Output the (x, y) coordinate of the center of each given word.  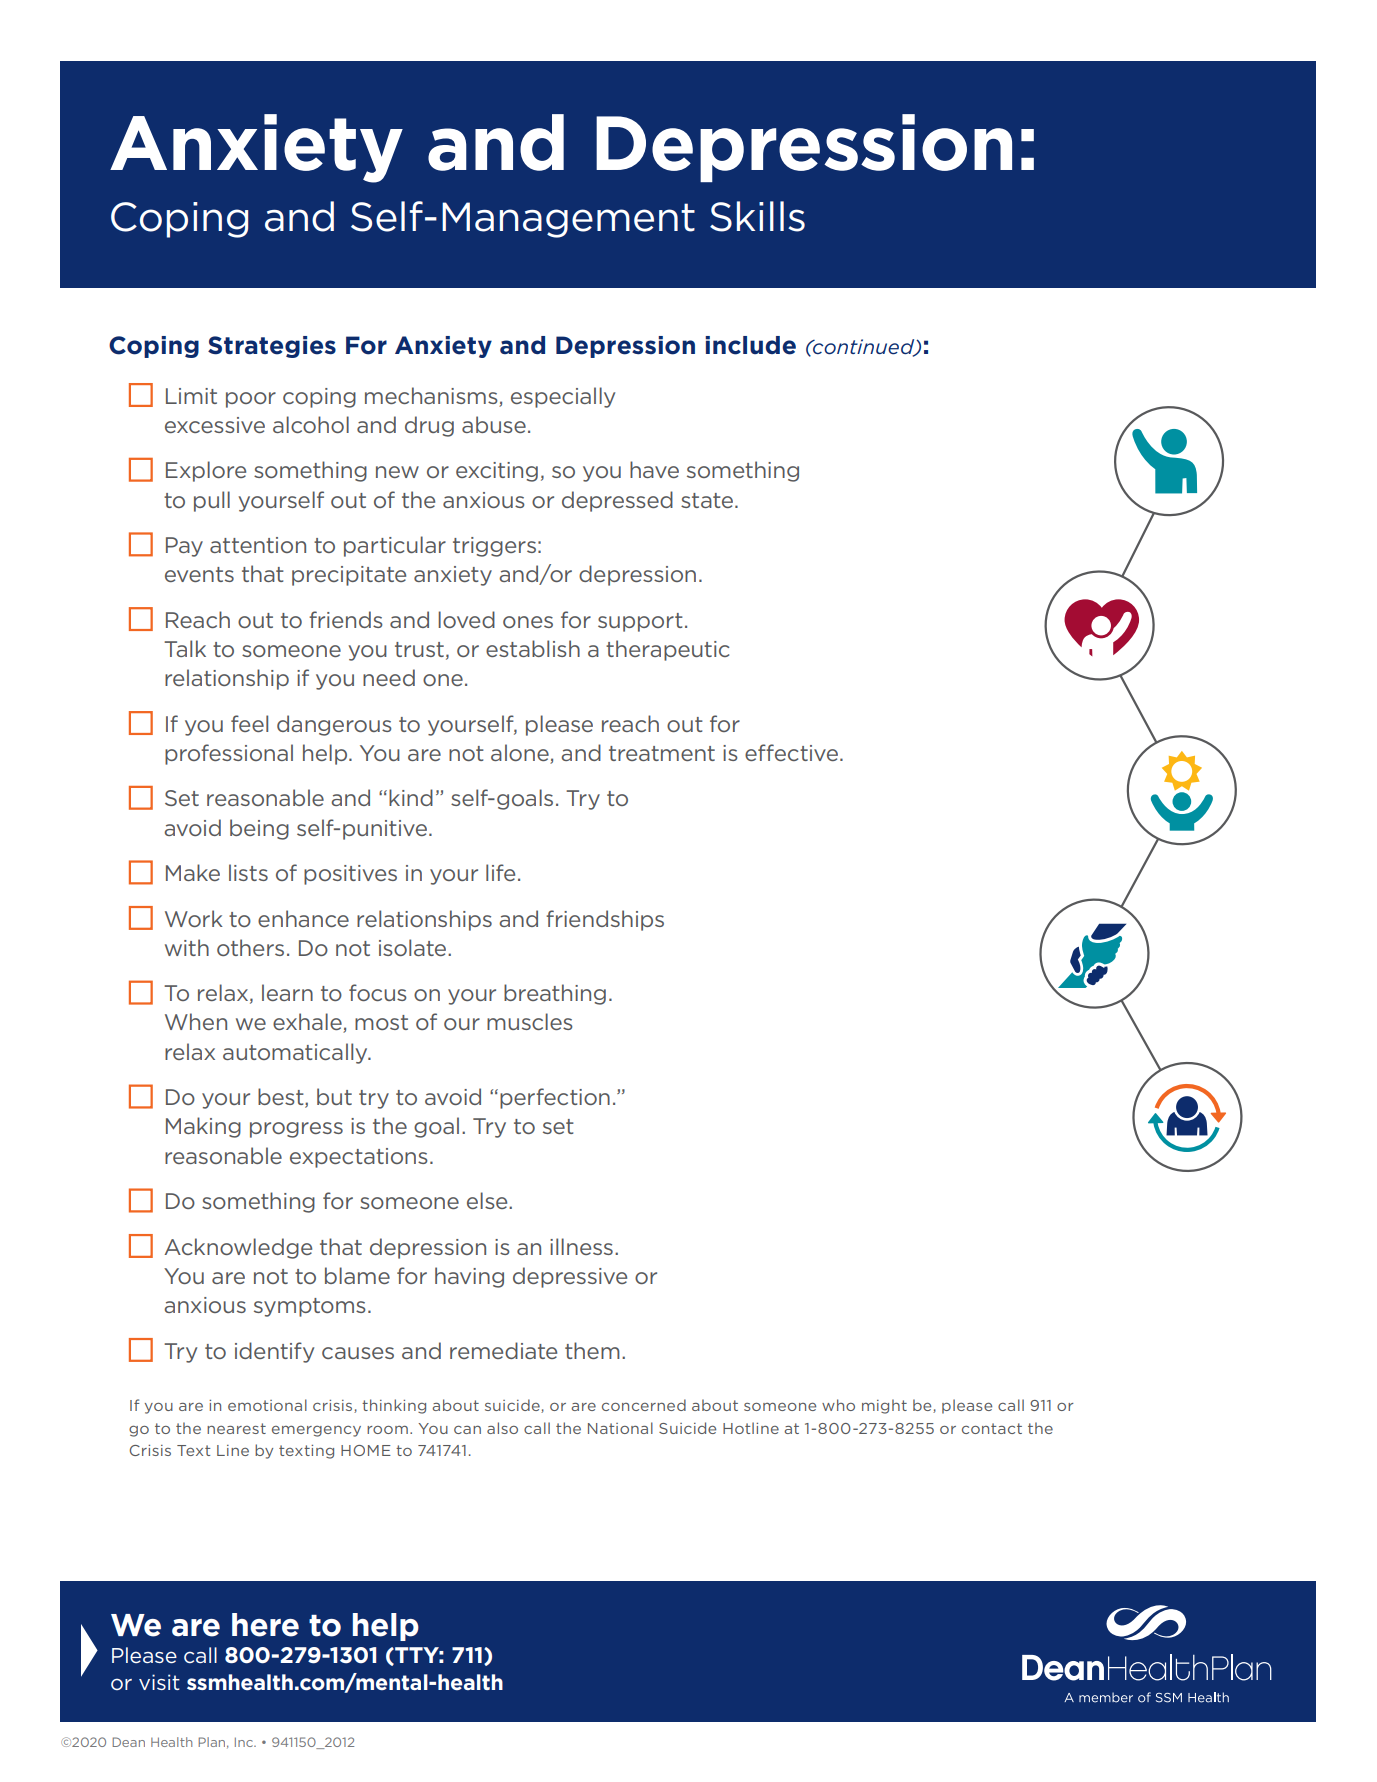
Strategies (272, 347)
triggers (494, 547)
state (708, 500)
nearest (236, 1428)
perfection (555, 1098)
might (884, 1406)
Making (203, 1127)
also (502, 1428)
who (838, 1405)
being (259, 829)
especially (563, 397)
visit (159, 1682)
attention (258, 545)
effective (793, 752)
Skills (757, 216)
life (500, 872)
